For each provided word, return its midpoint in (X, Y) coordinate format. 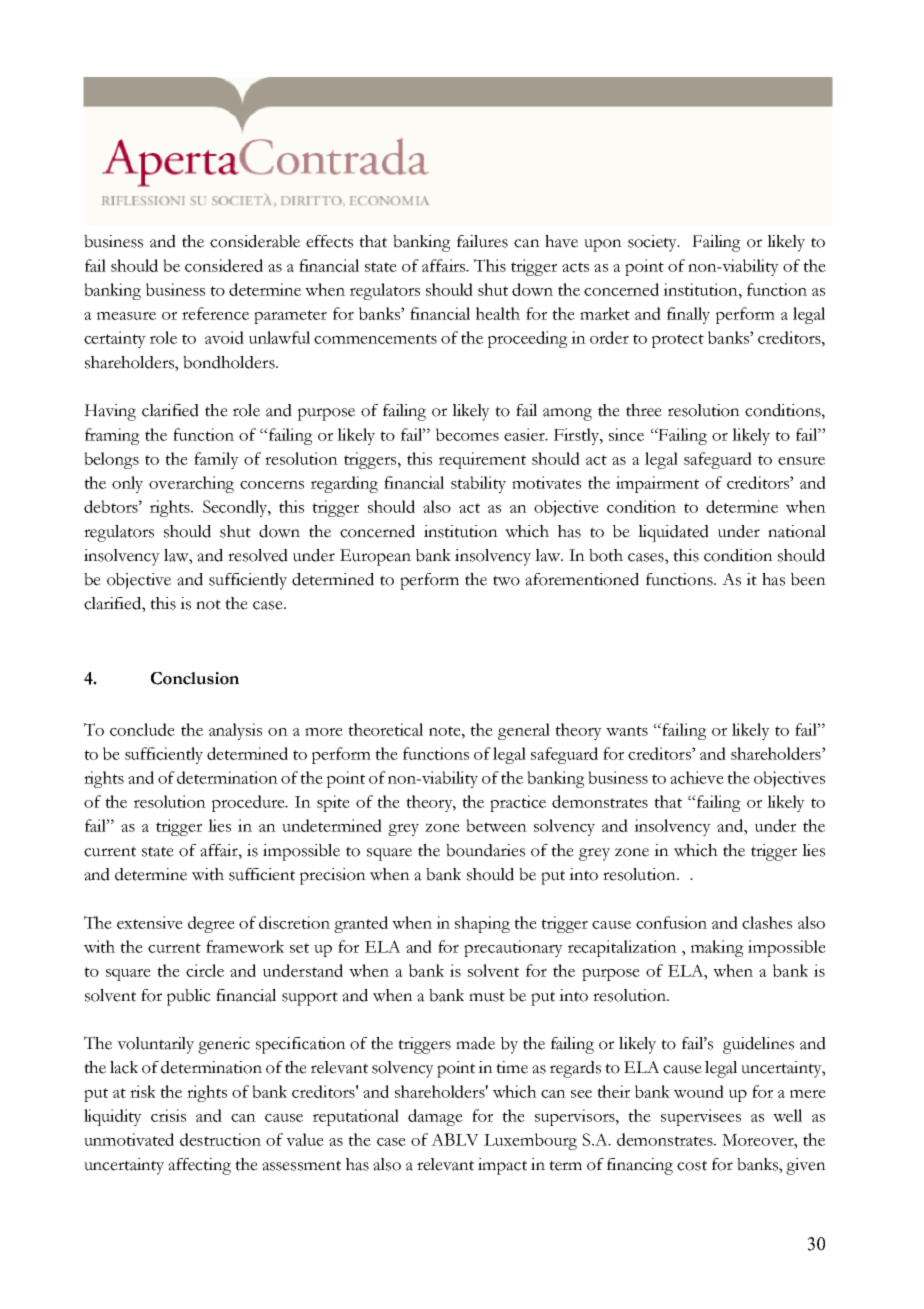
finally (688, 315)
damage (435, 1117)
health (498, 313)
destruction (220, 1139)
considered (224, 265)
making (717, 948)
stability (478, 484)
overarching (191, 484)
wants (627, 731)
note (446, 731)
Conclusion (195, 678)
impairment (657, 484)
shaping (482, 924)
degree (211, 924)
